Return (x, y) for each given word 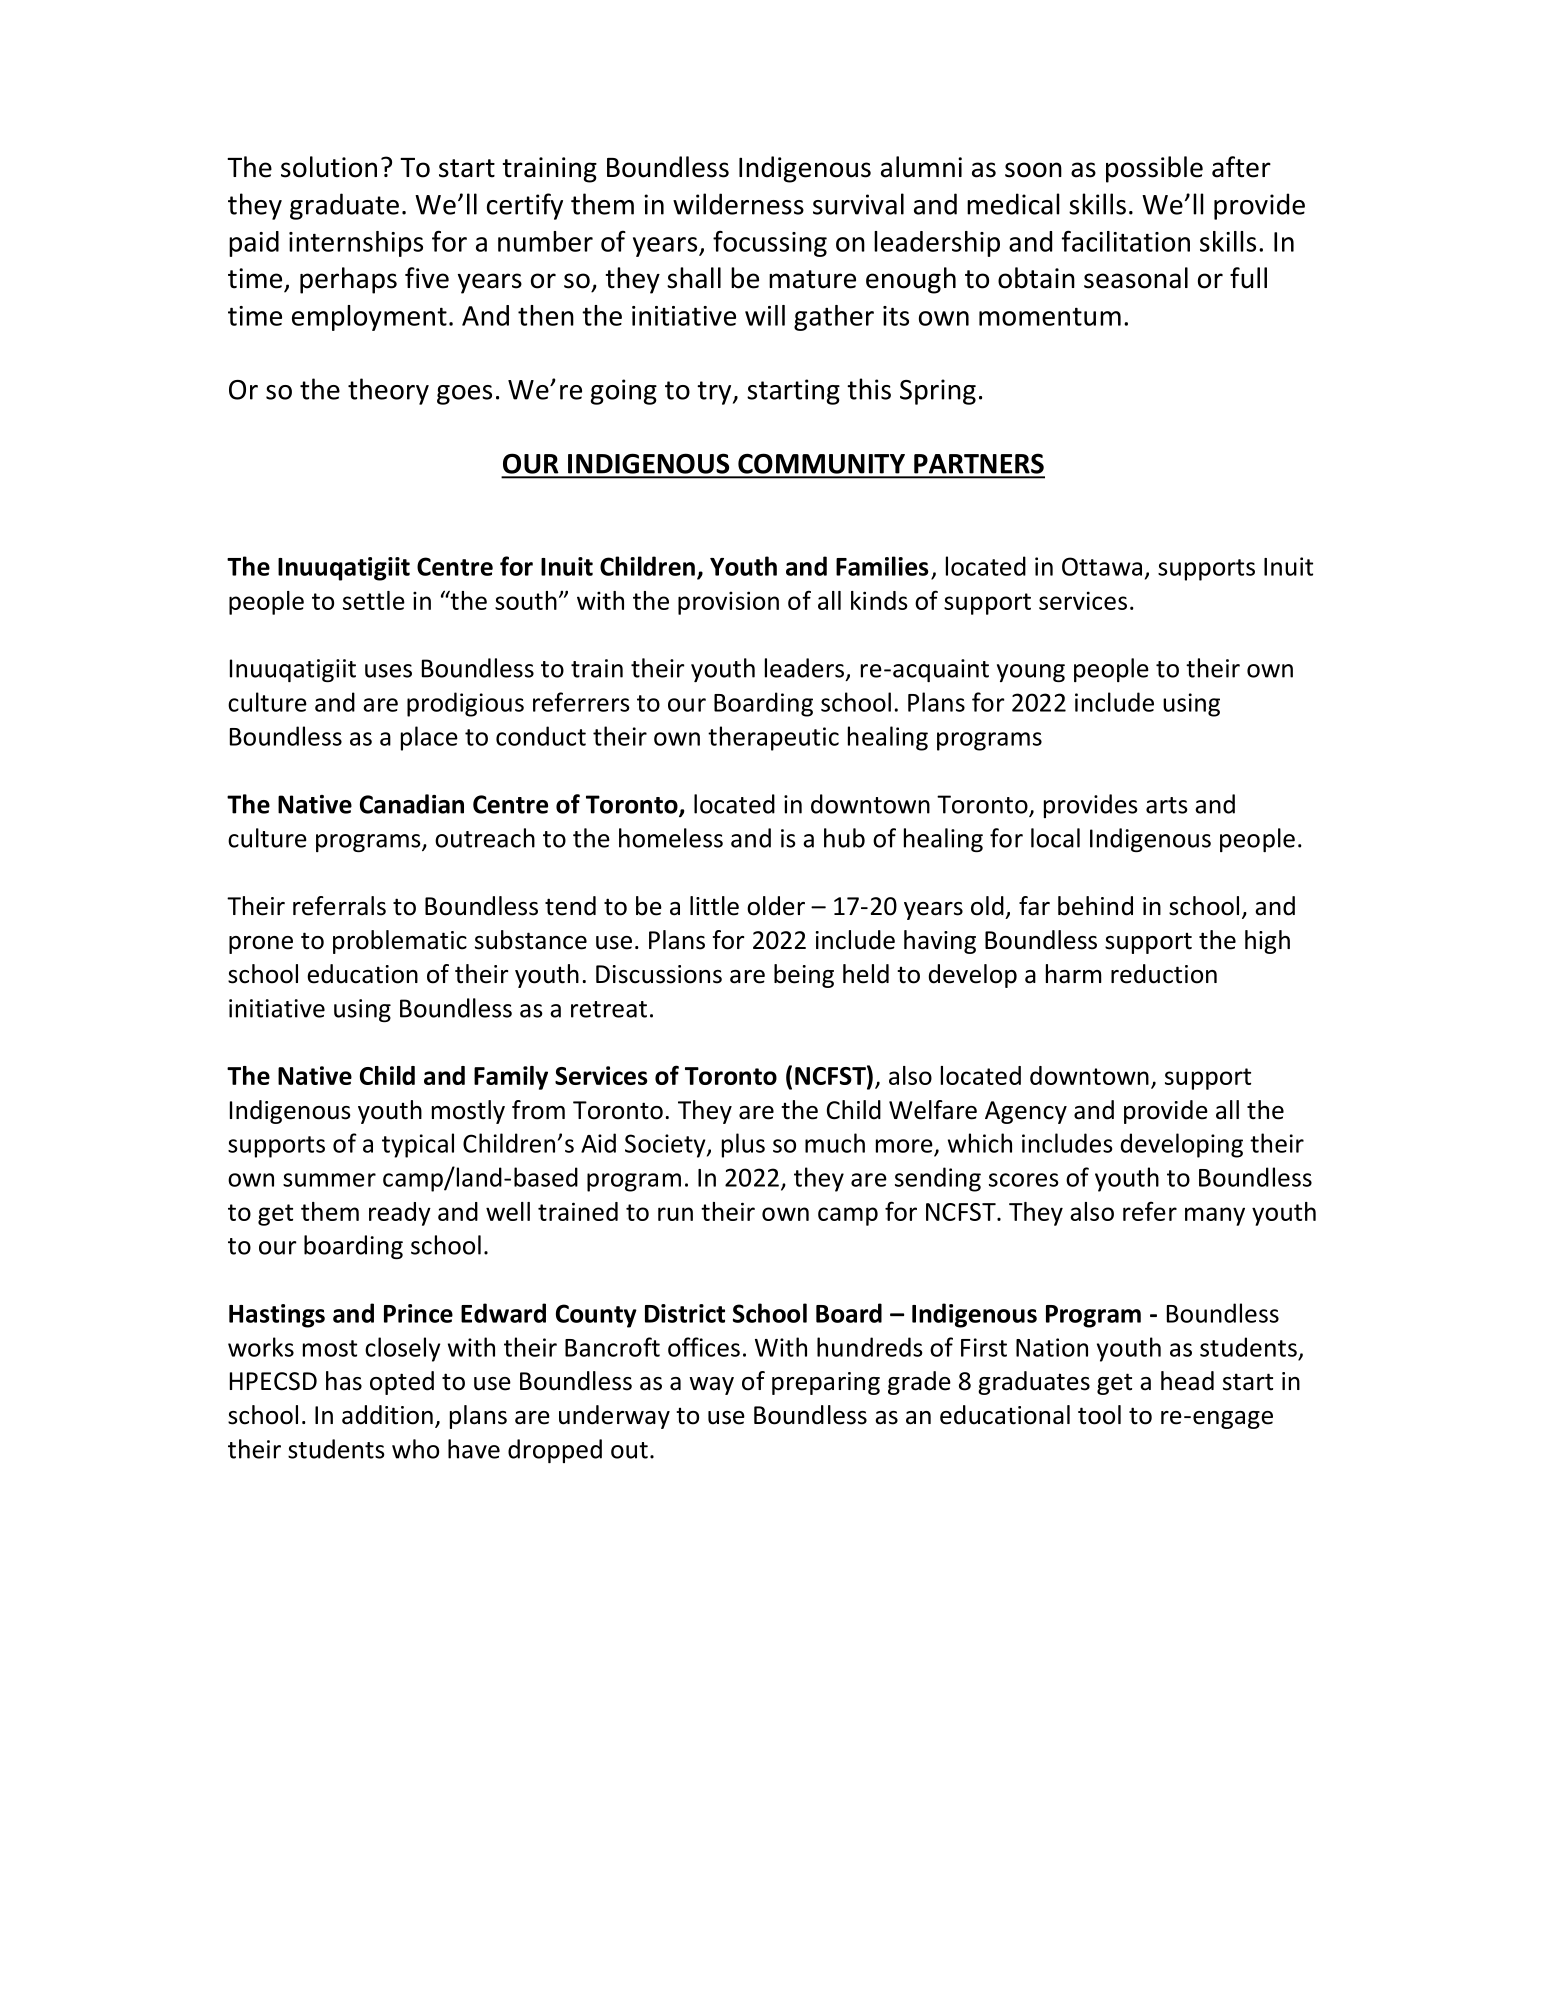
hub (844, 838)
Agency (1026, 1112)
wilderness (738, 204)
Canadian (412, 804)
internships (356, 244)
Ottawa (1102, 566)
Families (882, 566)
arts (1167, 805)
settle (374, 600)
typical (418, 1145)
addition (387, 1415)
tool (1099, 1415)
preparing (826, 1383)
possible (1154, 169)
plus (743, 1145)
